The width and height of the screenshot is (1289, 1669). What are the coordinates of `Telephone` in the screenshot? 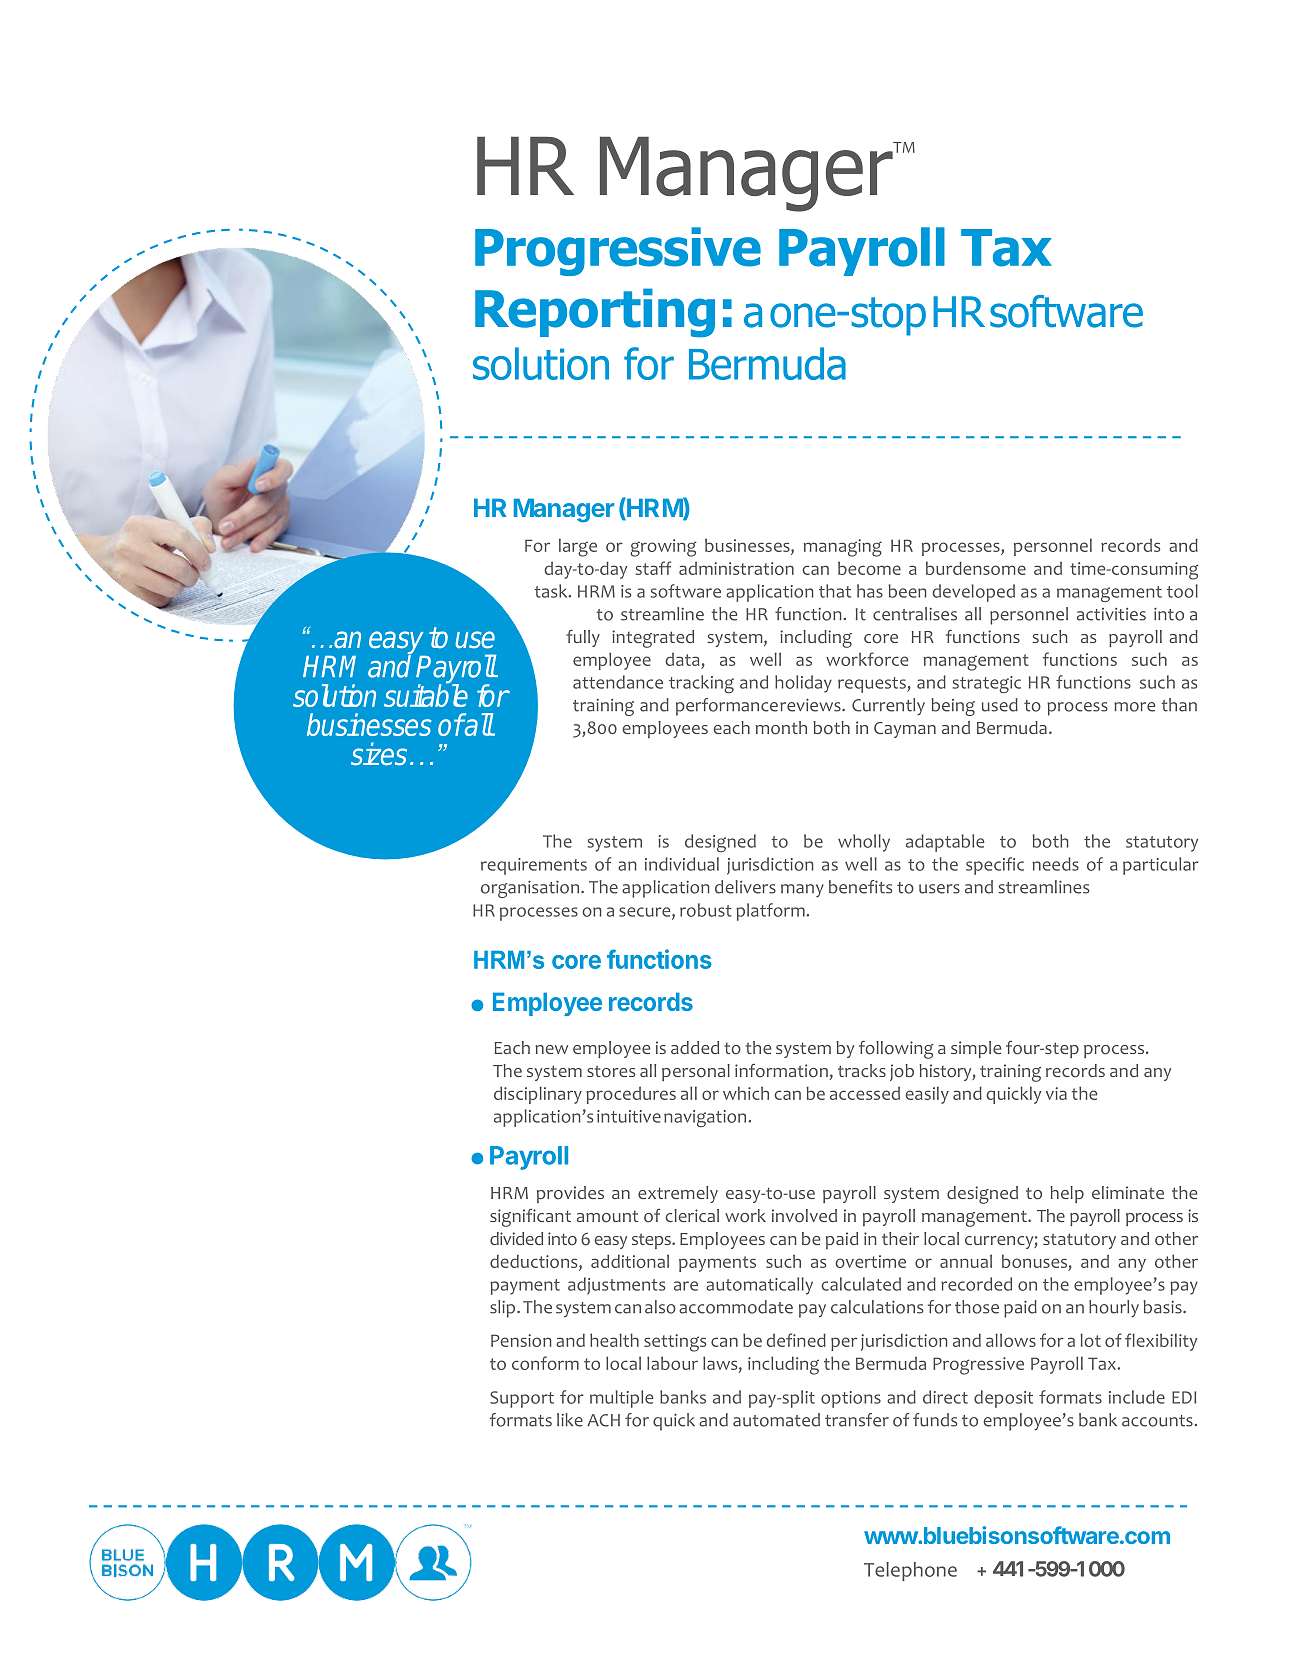 It's located at (910, 1571).
